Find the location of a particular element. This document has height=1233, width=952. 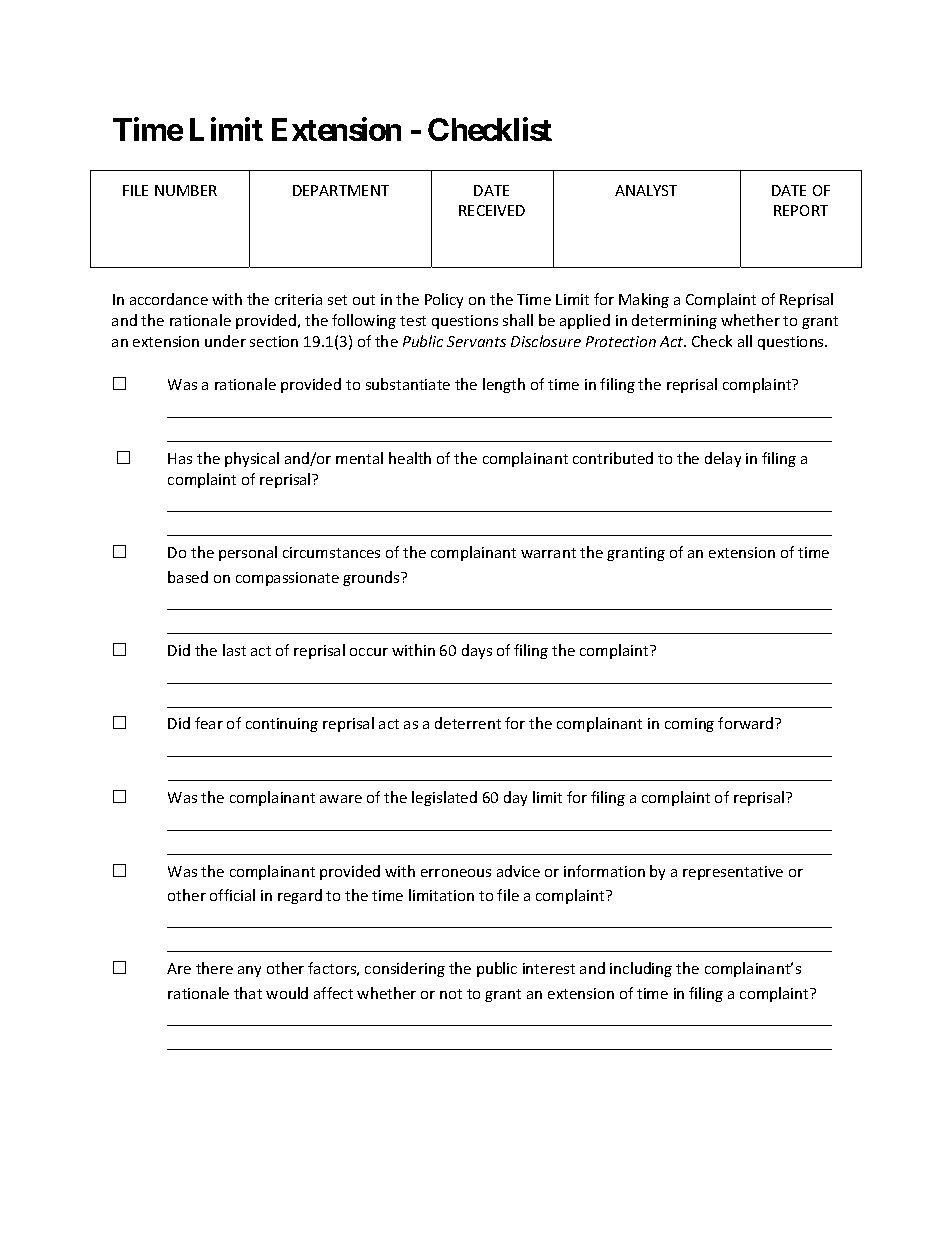

NUMBER is located at coordinates (186, 190).
